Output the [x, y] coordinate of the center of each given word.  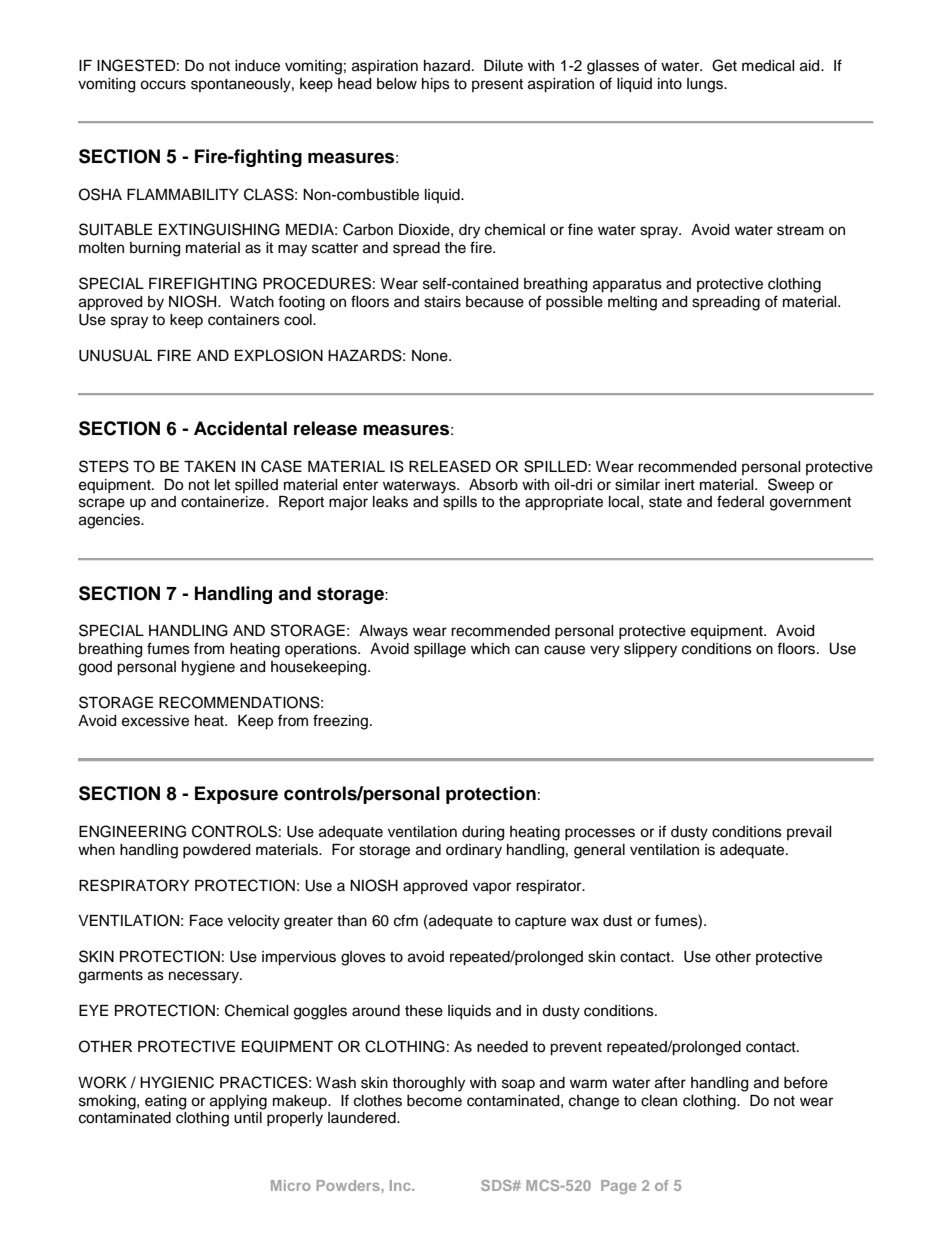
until [248, 1118]
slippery [650, 650]
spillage [440, 650]
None [431, 356]
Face [206, 921]
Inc [401, 1185]
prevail [809, 833]
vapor [492, 888]
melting [632, 303]
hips [436, 85]
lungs [706, 85]
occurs [163, 85]
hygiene [208, 668]
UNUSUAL [115, 355]
